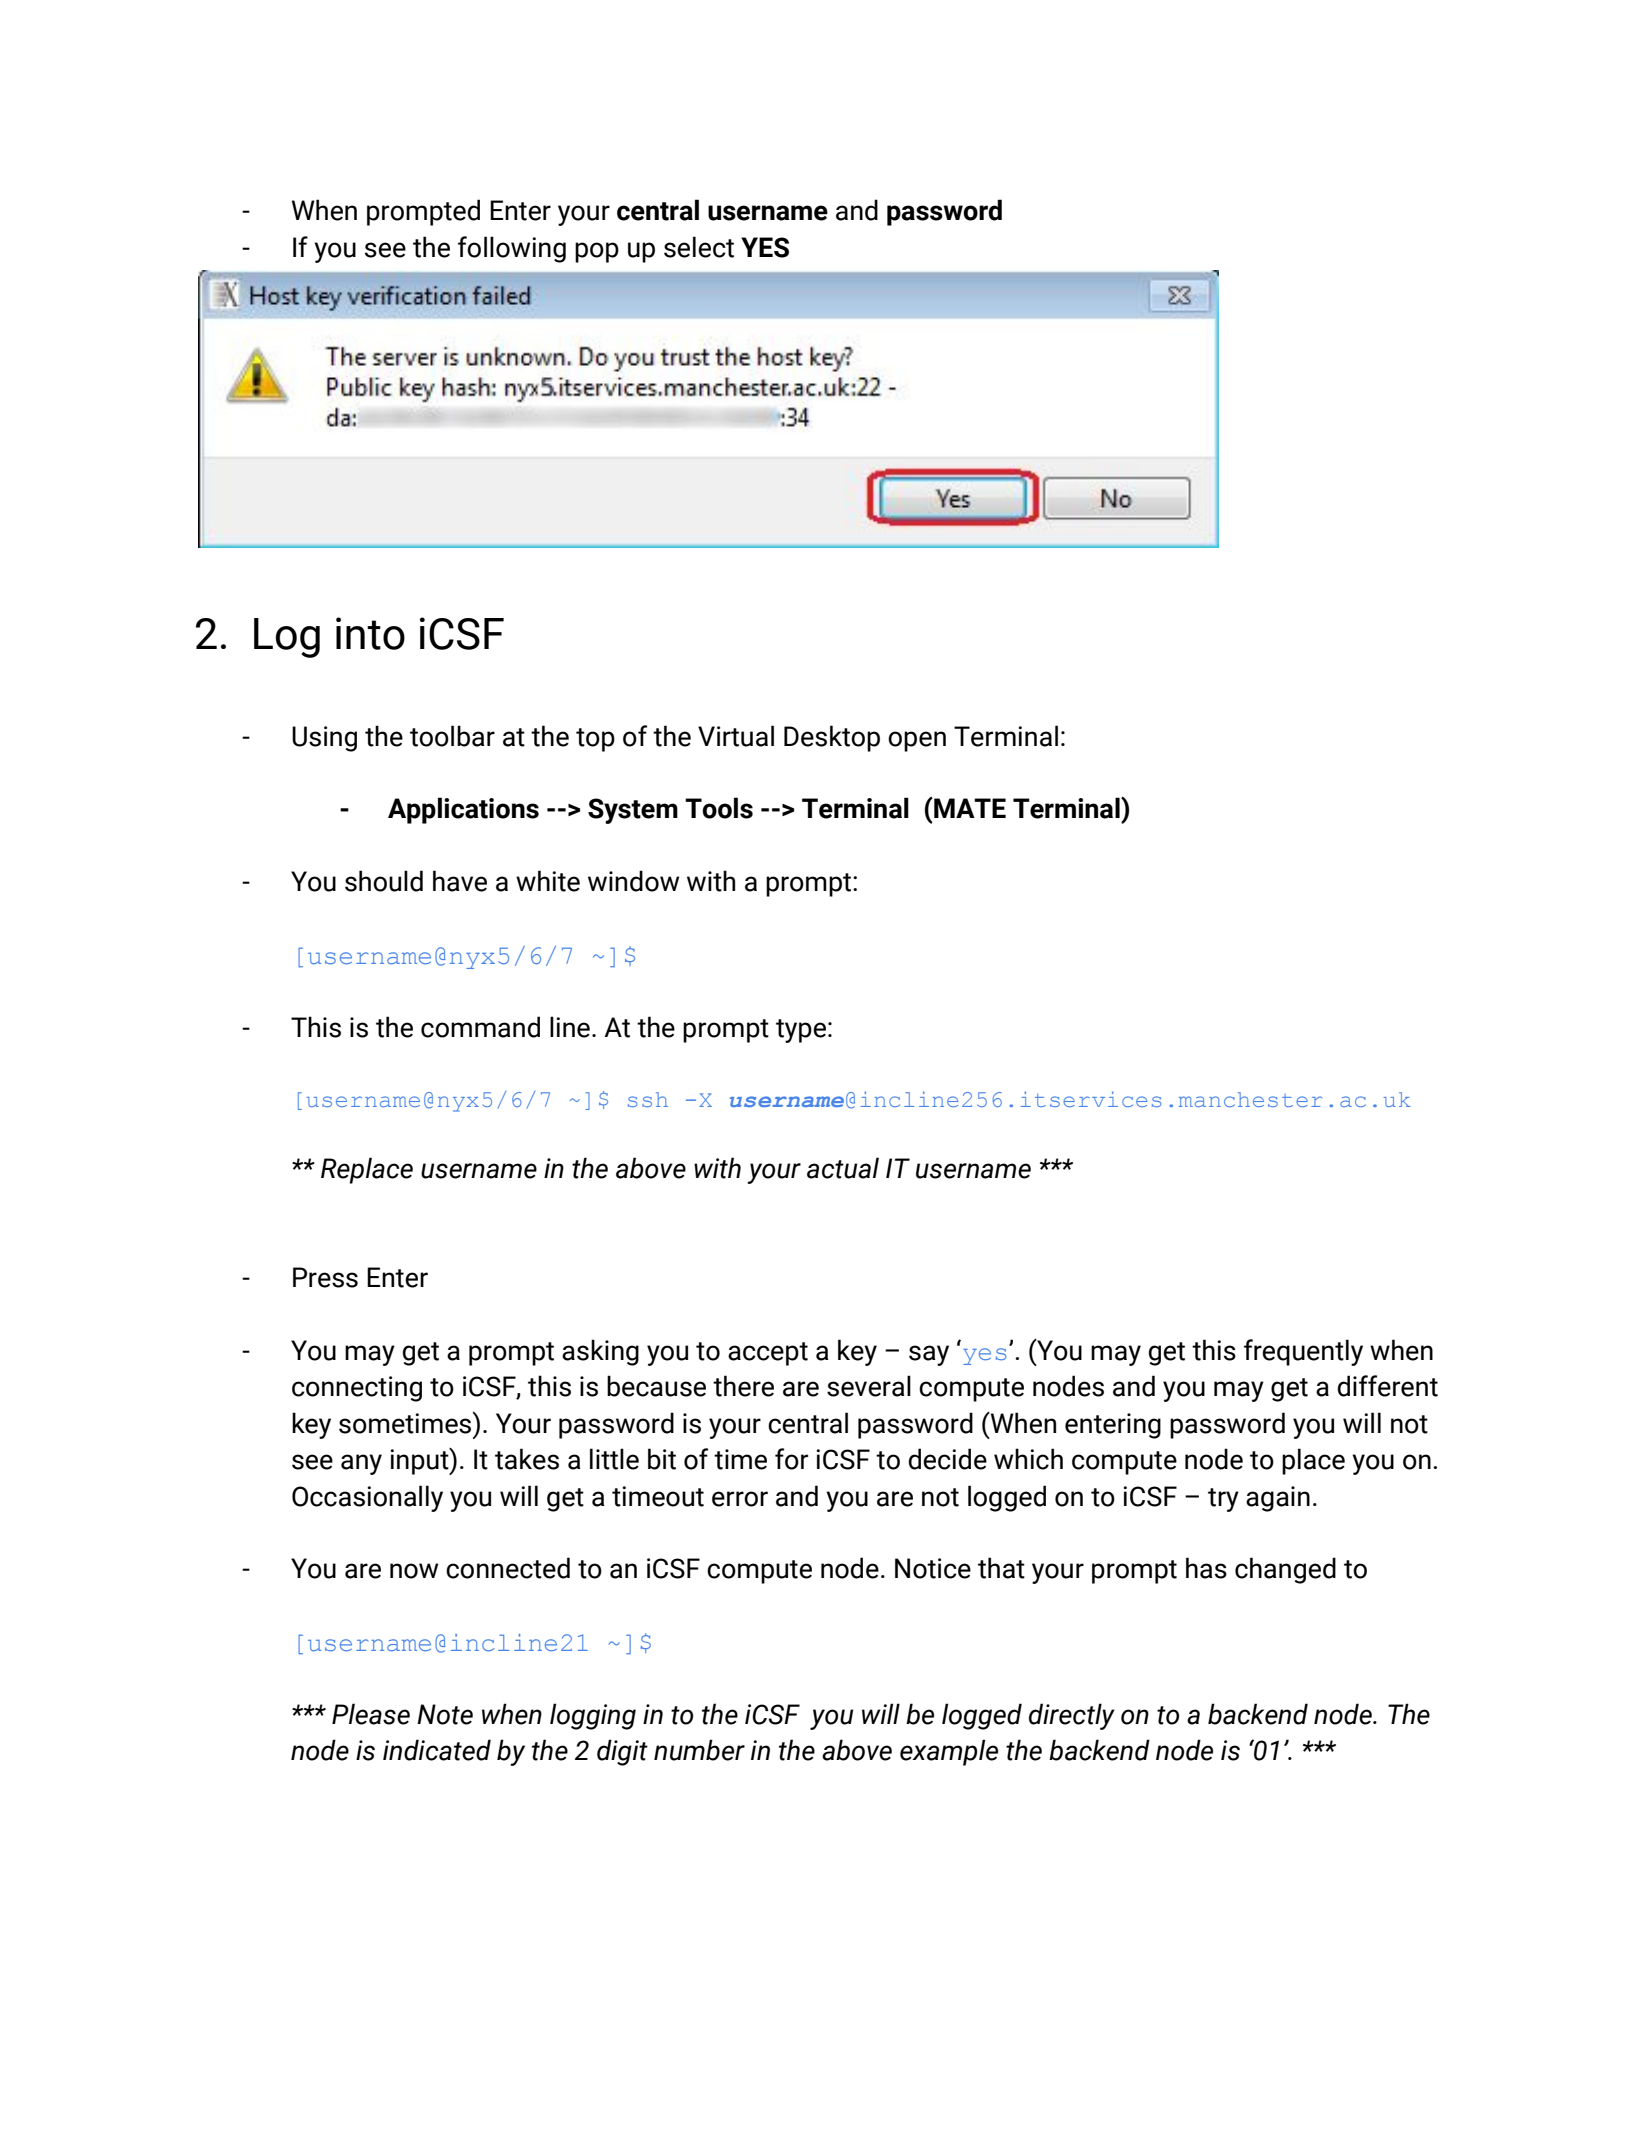 The width and height of the document is (1649, 2134). Describe the element at coordinates (699, 247) in the document. I see `select` at that location.
